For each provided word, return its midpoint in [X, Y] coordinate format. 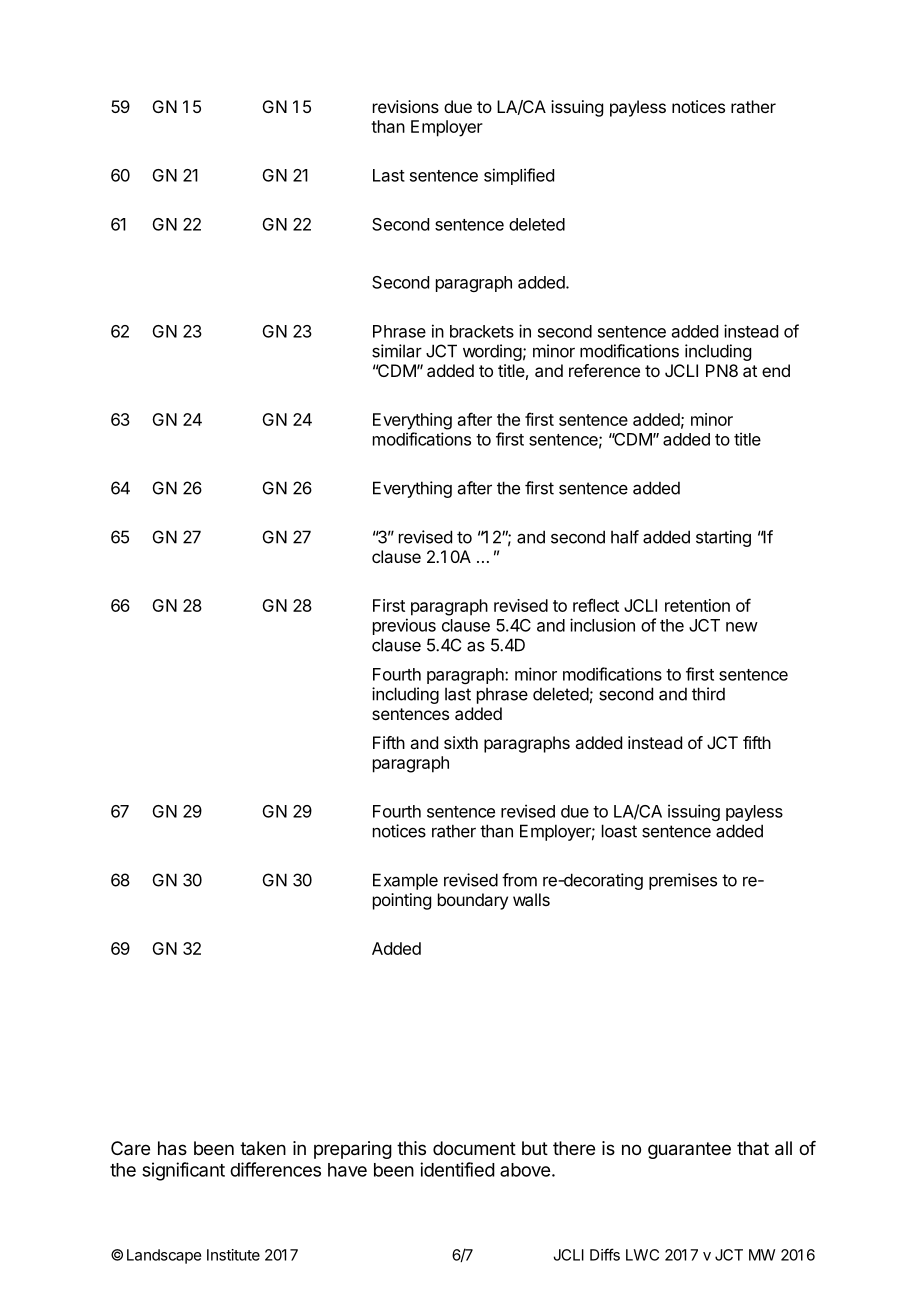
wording [492, 352]
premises [683, 881]
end [776, 370]
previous [404, 626]
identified [457, 1169]
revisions [406, 106]
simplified [519, 176]
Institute [233, 1255]
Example [405, 881]
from [519, 880]
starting [723, 538]
